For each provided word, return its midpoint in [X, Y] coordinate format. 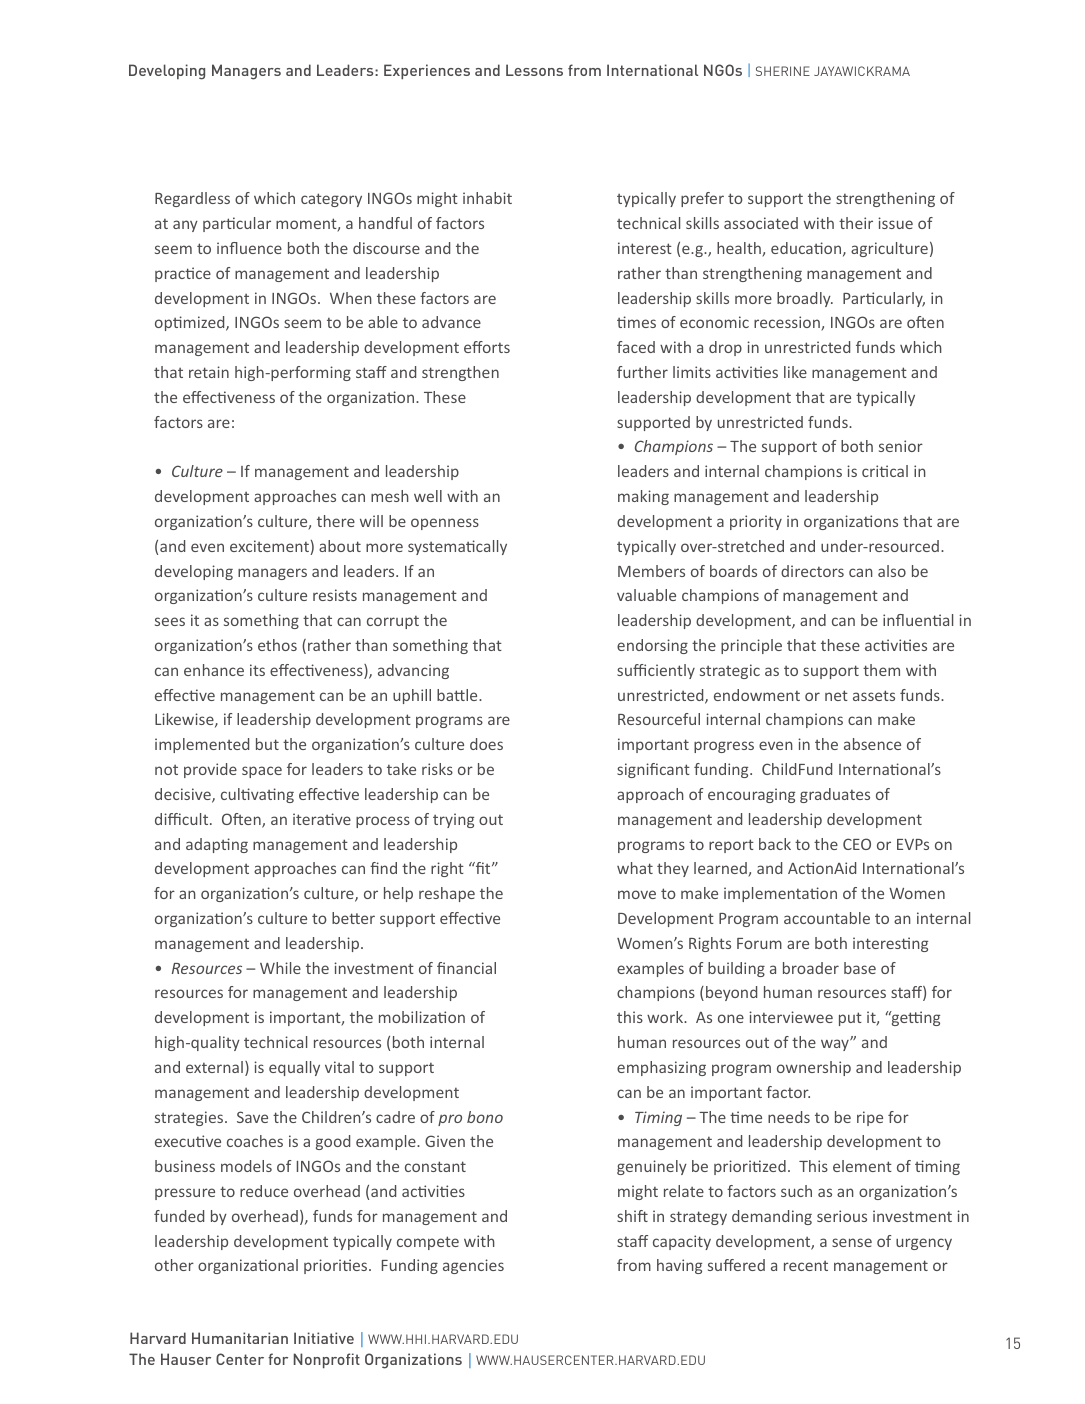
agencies [473, 1266]
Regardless [192, 199]
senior [901, 446]
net [836, 695]
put [850, 1019]
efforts [487, 347]
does [486, 744]
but [267, 744]
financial [466, 968]
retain [209, 372]
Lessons [534, 70]
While [280, 968]
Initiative [324, 1338]
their [856, 223]
